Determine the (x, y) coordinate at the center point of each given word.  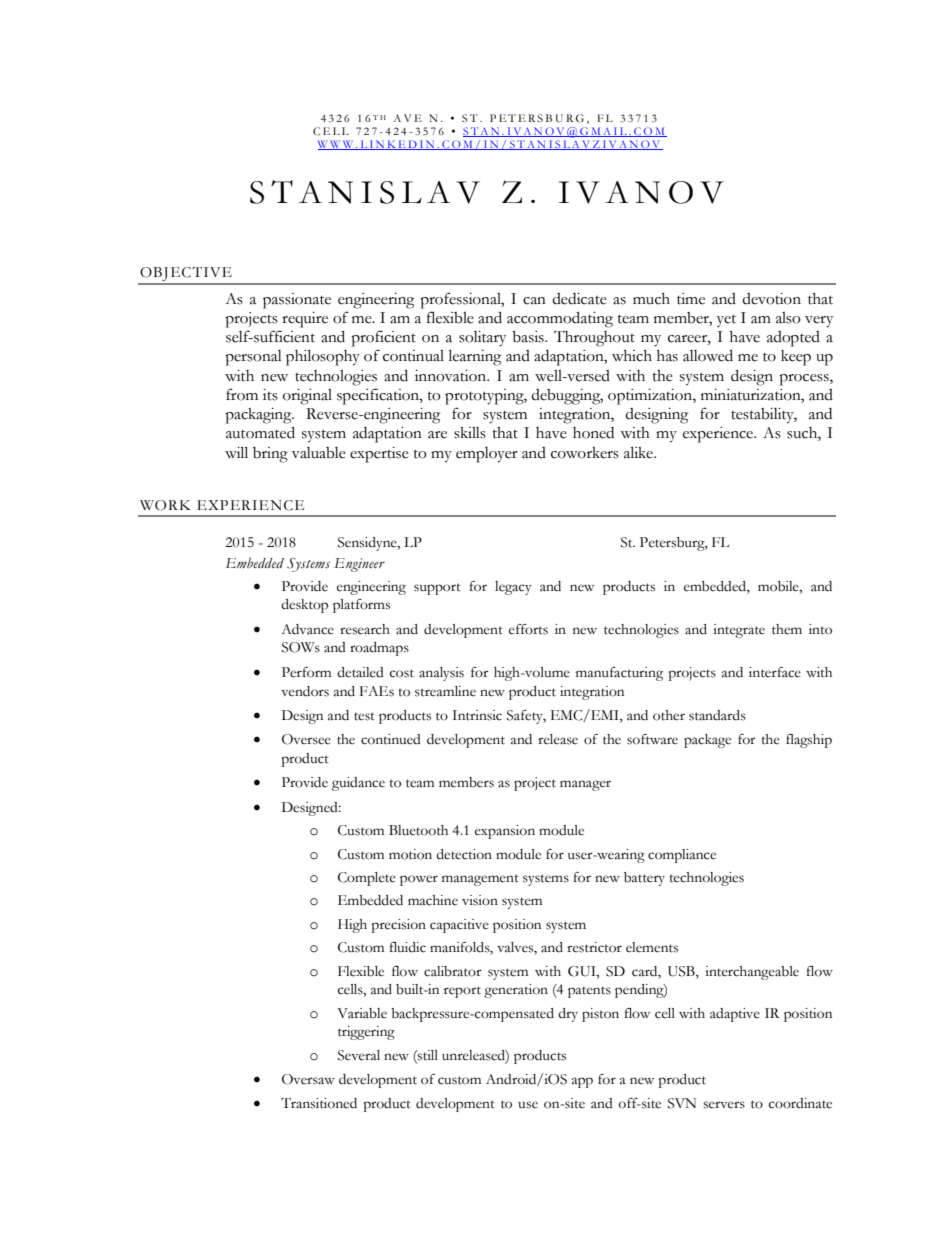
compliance (682, 856)
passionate (297, 301)
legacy (513, 588)
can (534, 301)
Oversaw (308, 1079)
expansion (505, 832)
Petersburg (673, 544)
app (582, 1082)
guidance (358, 784)
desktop (304, 606)
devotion (771, 299)
